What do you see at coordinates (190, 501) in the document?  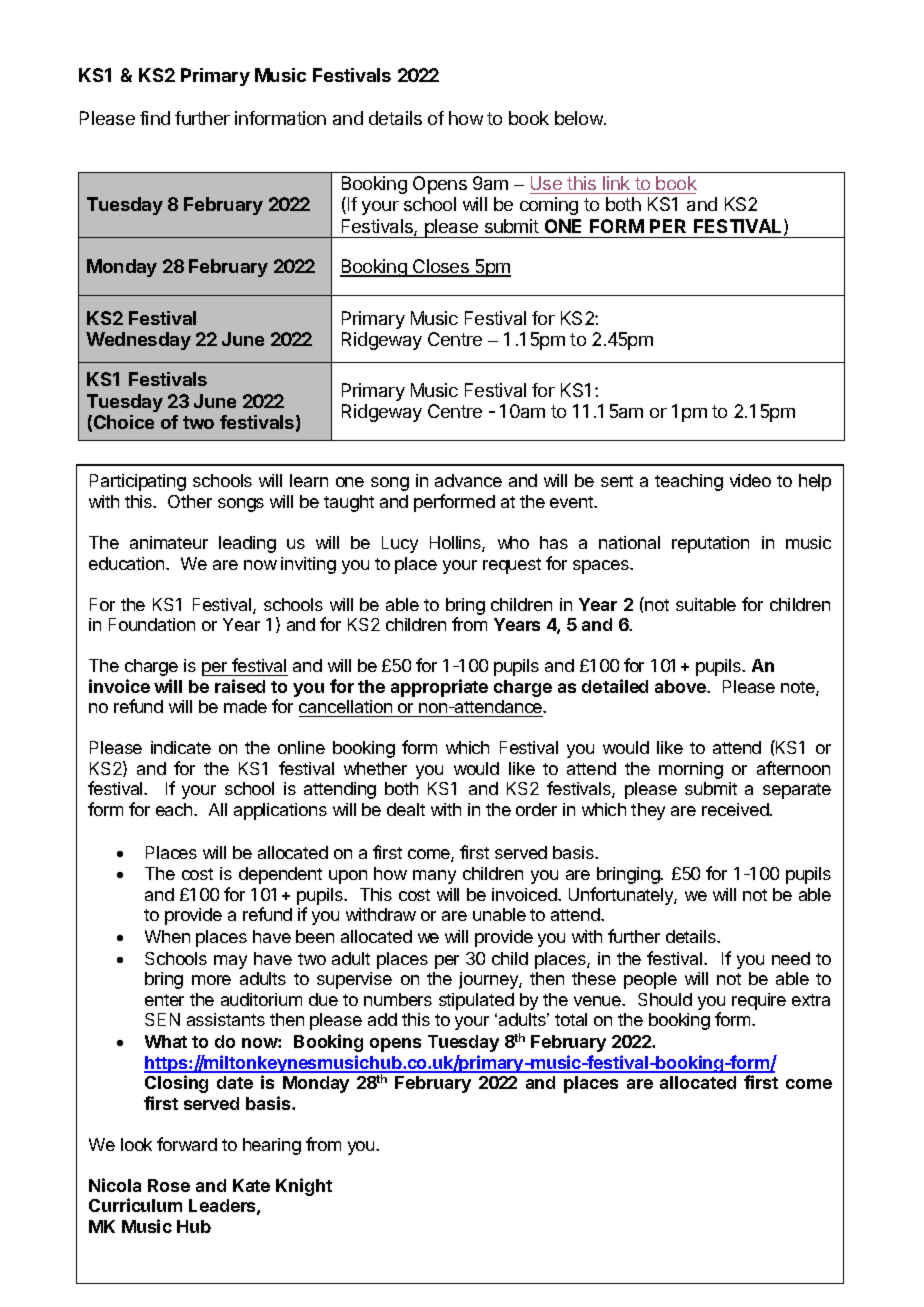 I see `Other` at bounding box center [190, 501].
